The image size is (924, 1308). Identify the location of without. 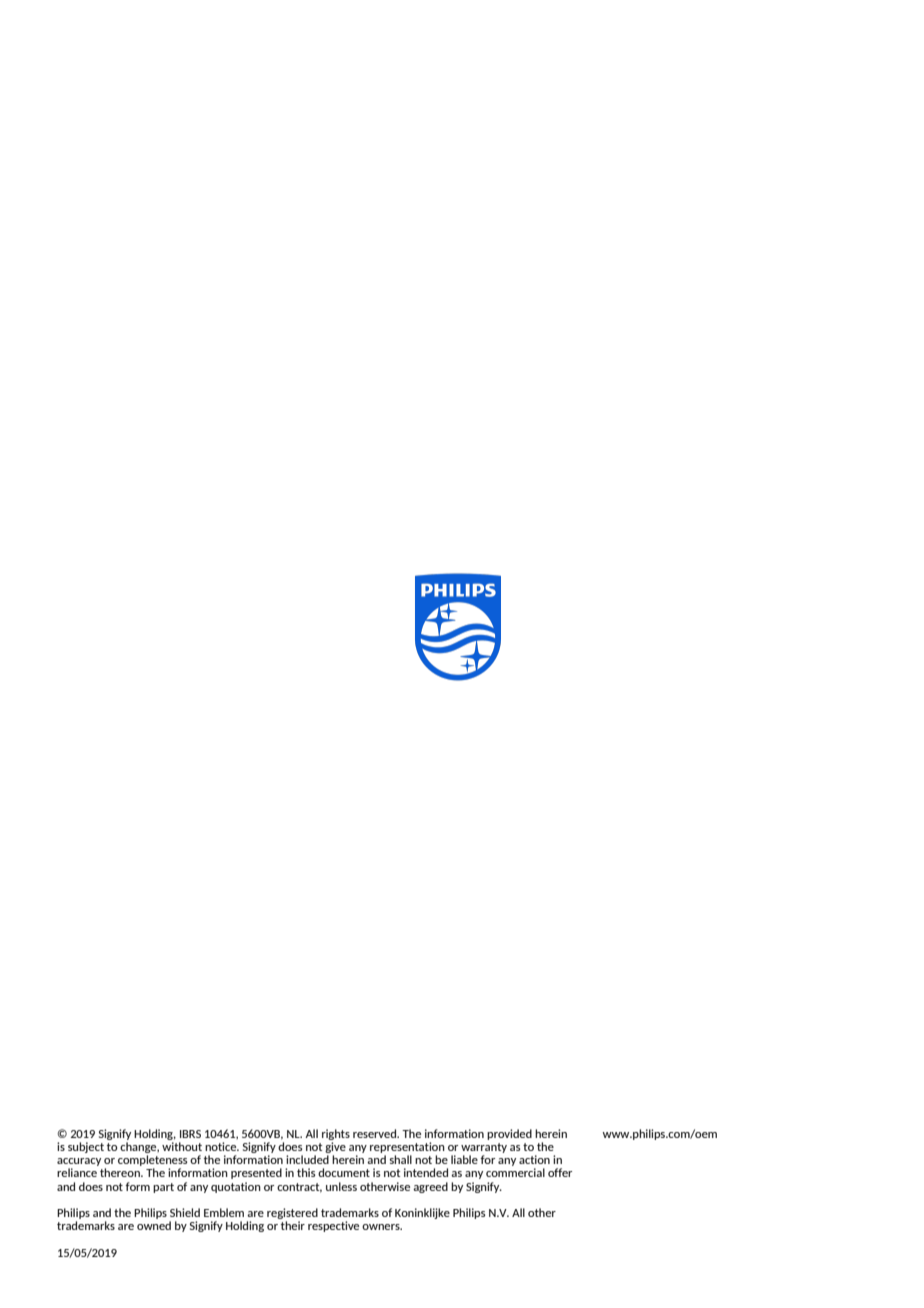
(182, 1146).
